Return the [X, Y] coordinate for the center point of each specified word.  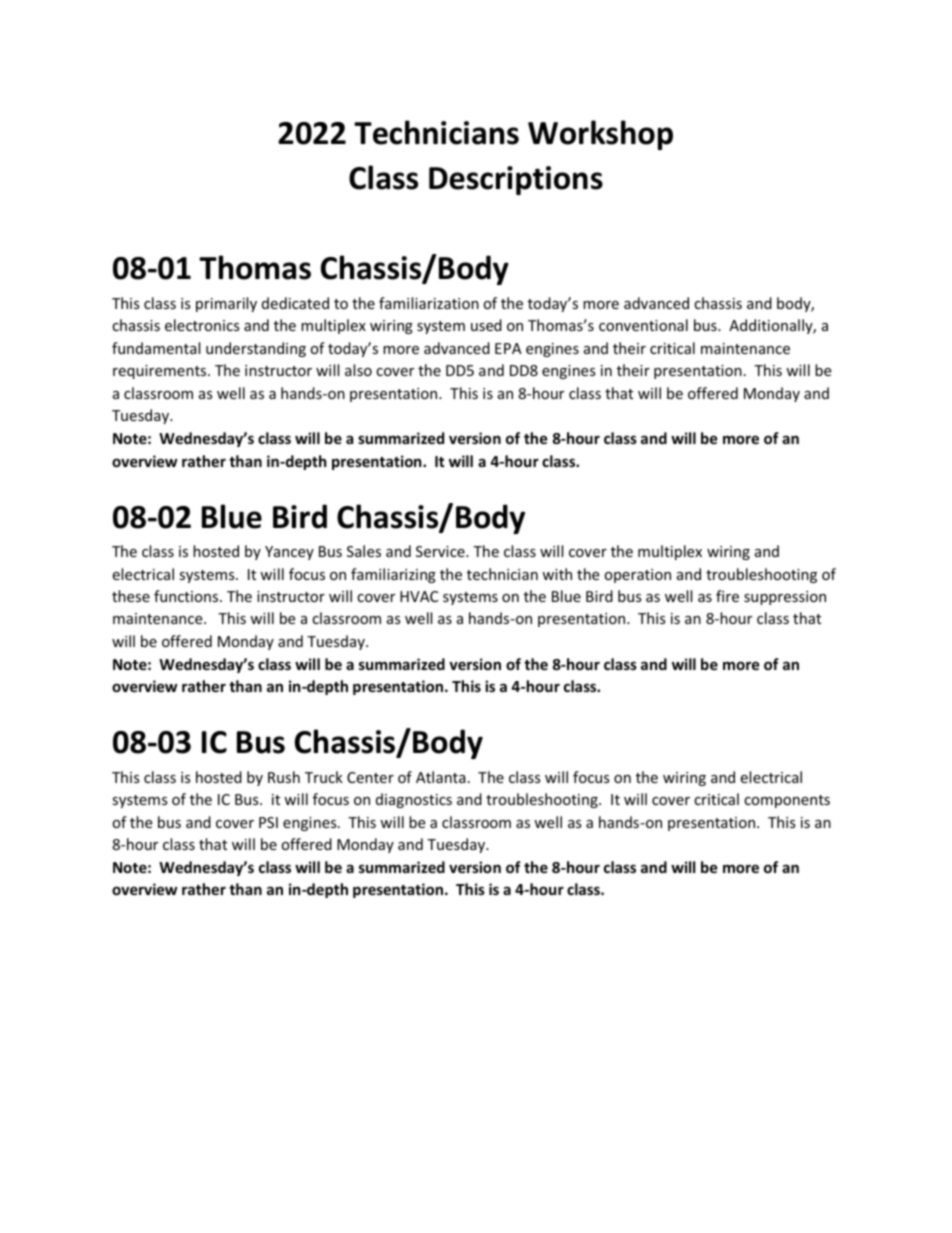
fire [727, 596]
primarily [226, 304]
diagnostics [414, 800]
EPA [508, 348]
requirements [161, 372]
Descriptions [516, 180]
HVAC [419, 596]
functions [187, 596]
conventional [643, 325]
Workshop [600, 135]
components [787, 801]
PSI [268, 822]
